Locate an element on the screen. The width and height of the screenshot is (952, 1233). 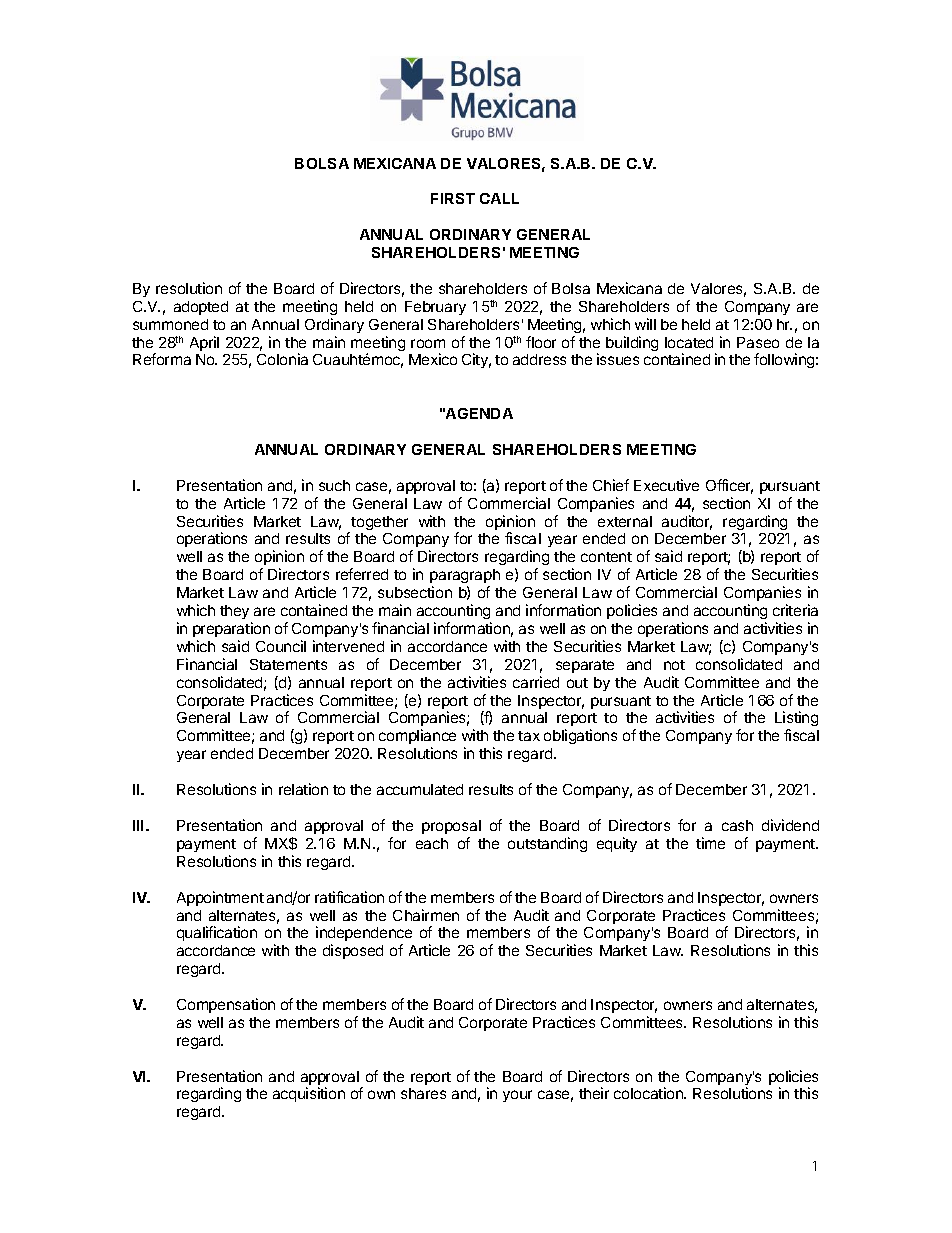
not is located at coordinates (674, 665).
